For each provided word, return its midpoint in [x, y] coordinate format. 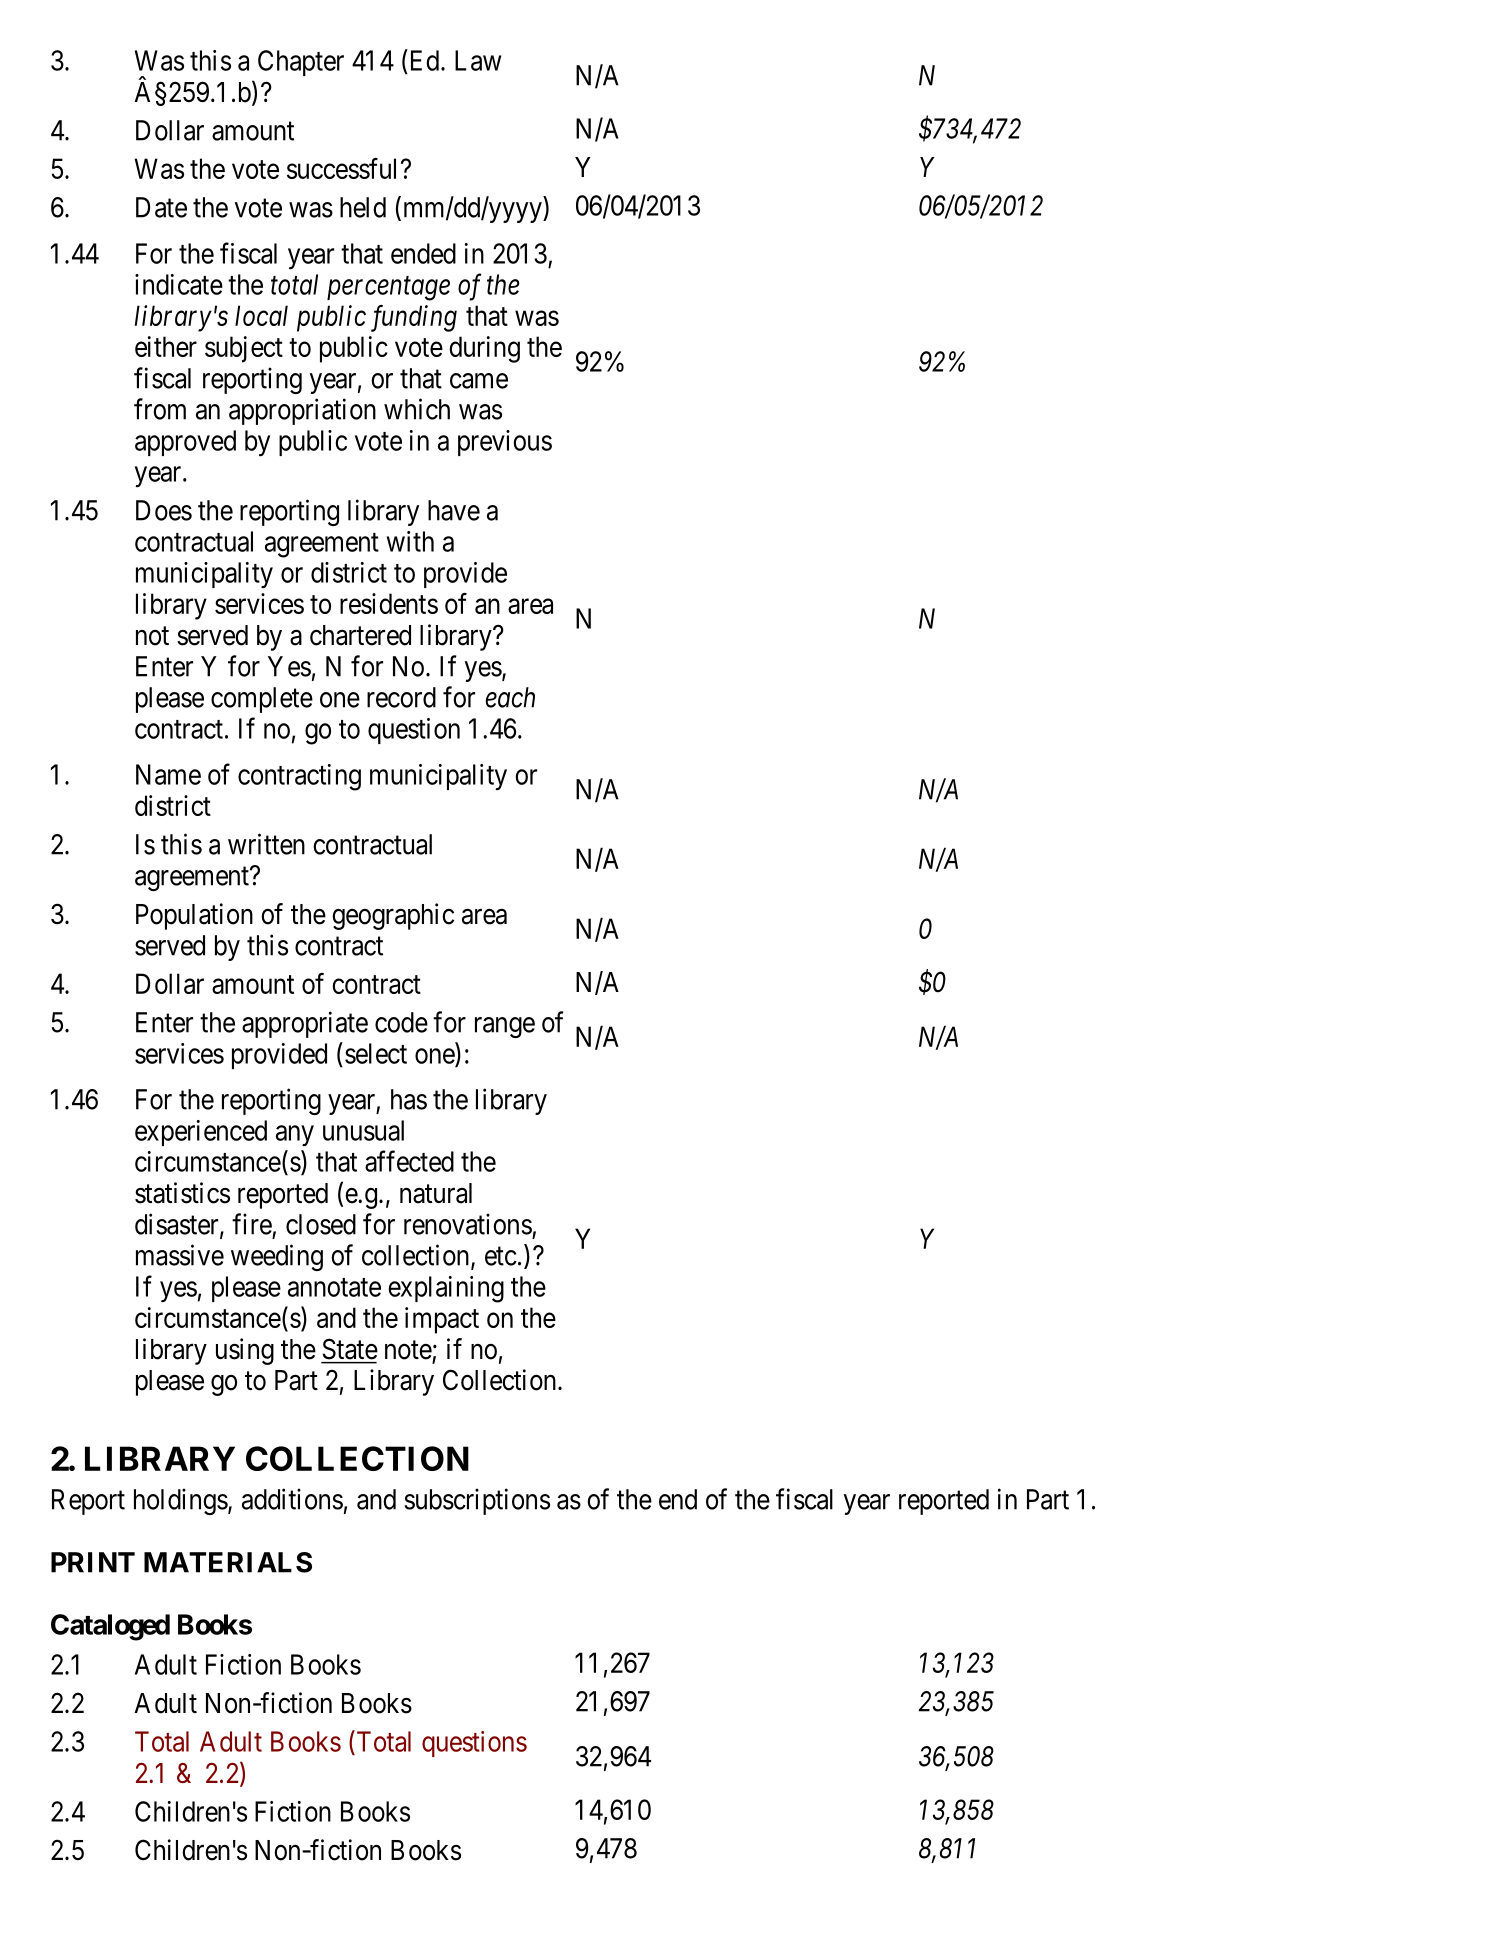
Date [161, 207]
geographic [393, 916]
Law [478, 60]
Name [168, 774]
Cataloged [110, 1627]
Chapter [301, 63]
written [266, 844]
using [245, 1351]
